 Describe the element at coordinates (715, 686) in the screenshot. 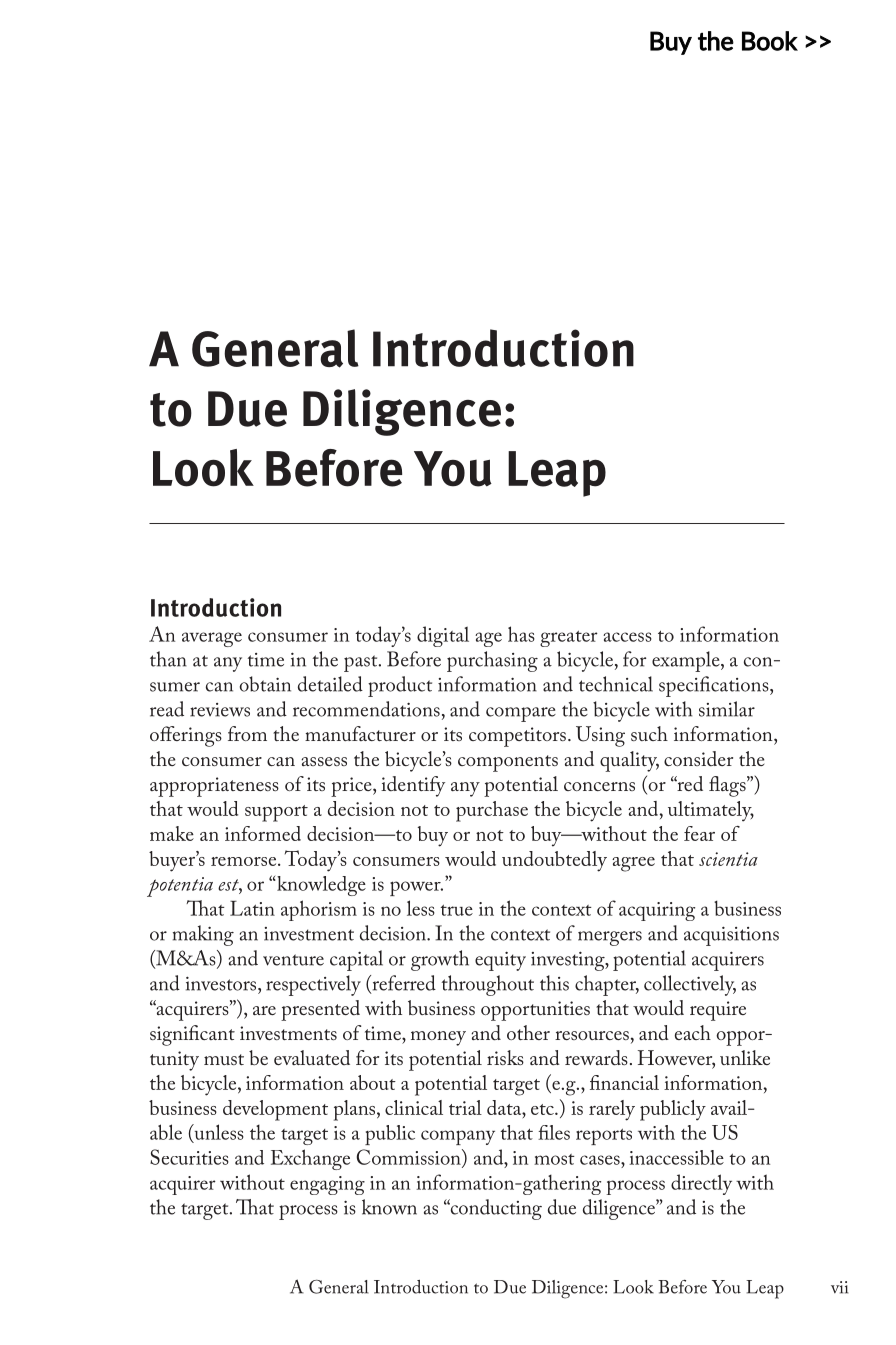

I see `specifications` at that location.
